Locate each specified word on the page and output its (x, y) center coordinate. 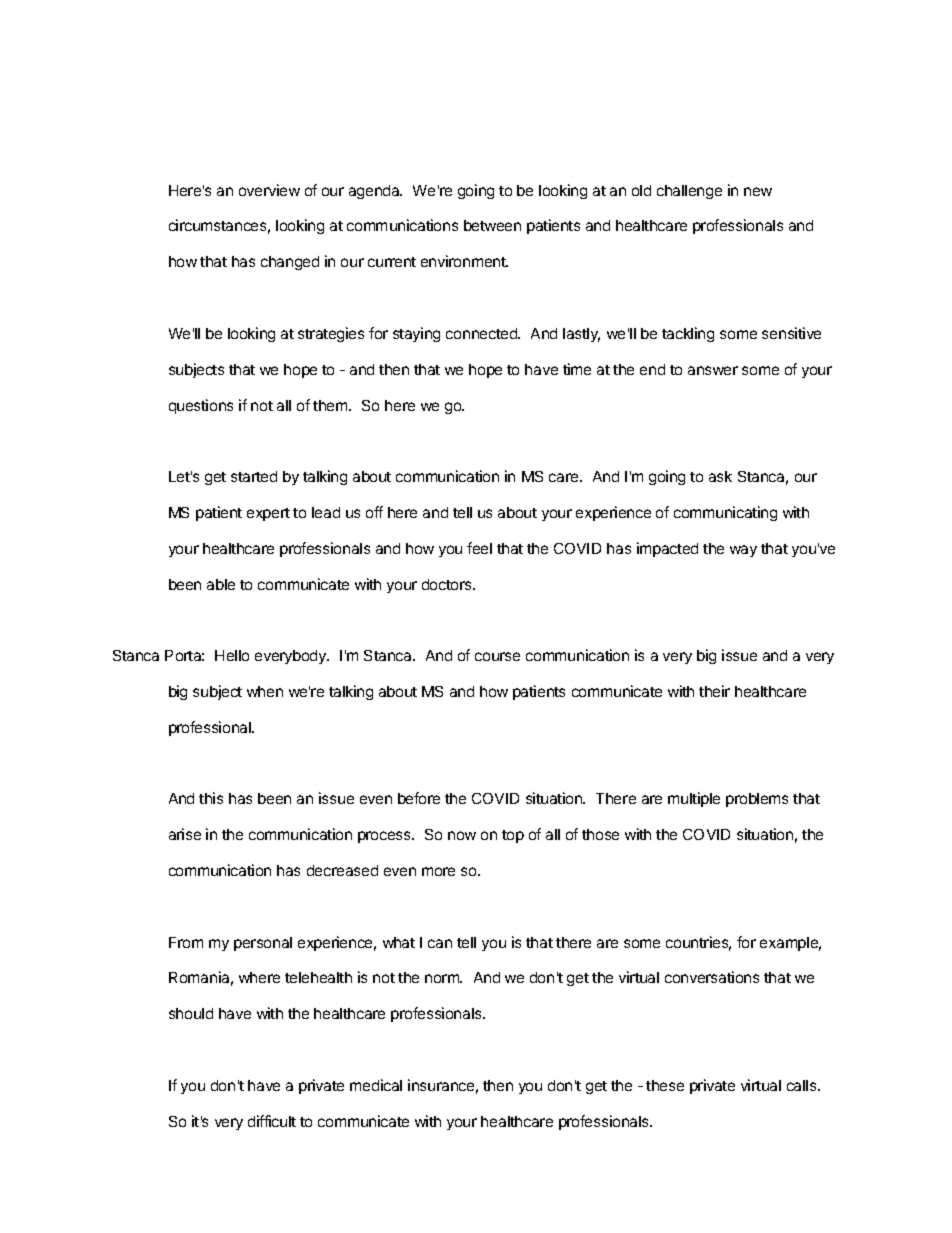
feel (479, 548)
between (492, 225)
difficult (272, 1121)
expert (268, 514)
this (211, 798)
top (513, 836)
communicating (725, 513)
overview (269, 190)
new (758, 191)
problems (757, 800)
